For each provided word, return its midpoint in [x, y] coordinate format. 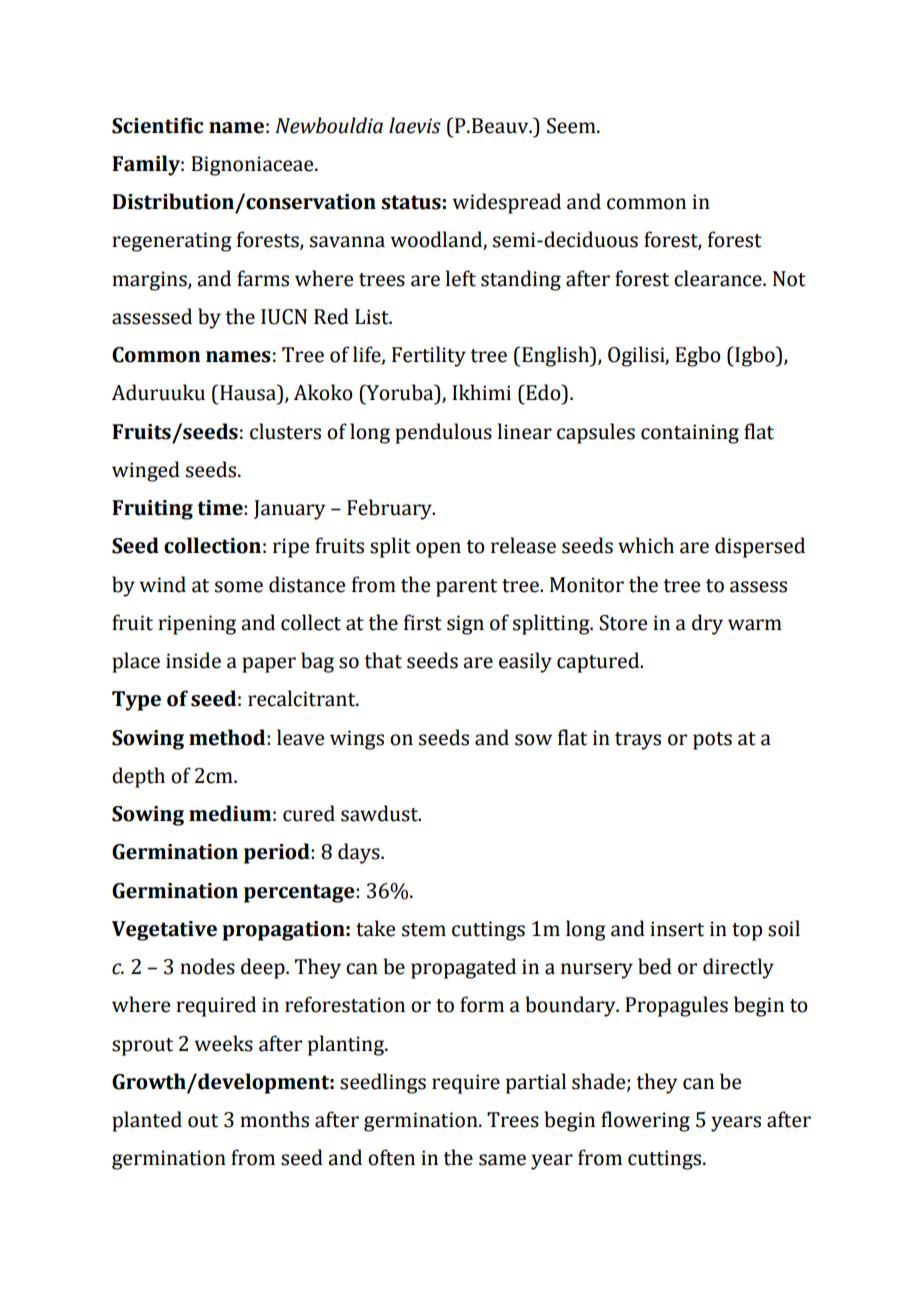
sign [465, 625]
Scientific [157, 125]
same [502, 1160]
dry [707, 624]
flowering [645, 1121]
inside [193, 660]
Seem [572, 126]
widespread [507, 203]
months [274, 1119]
